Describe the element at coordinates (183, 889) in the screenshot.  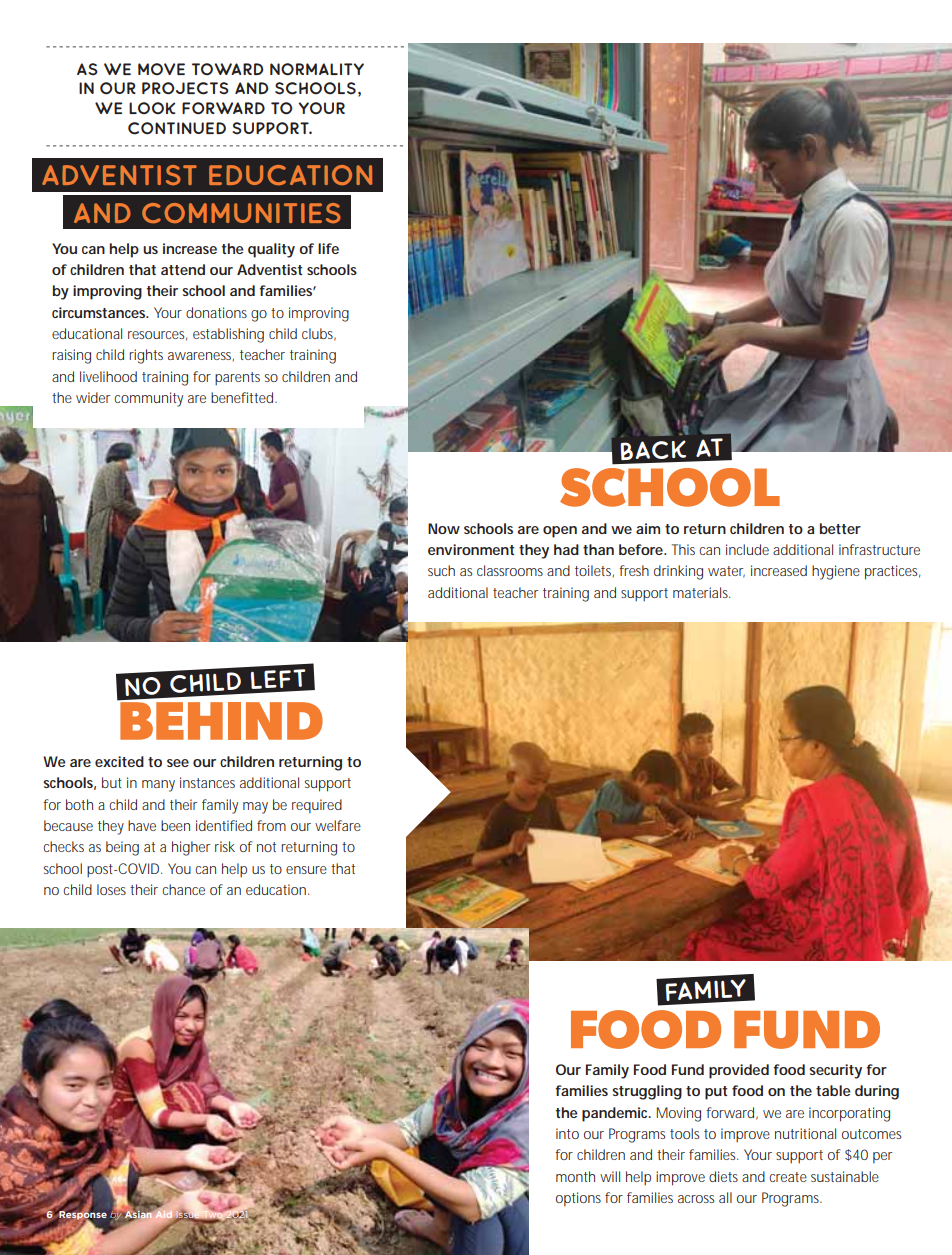
I see `chance` at that location.
